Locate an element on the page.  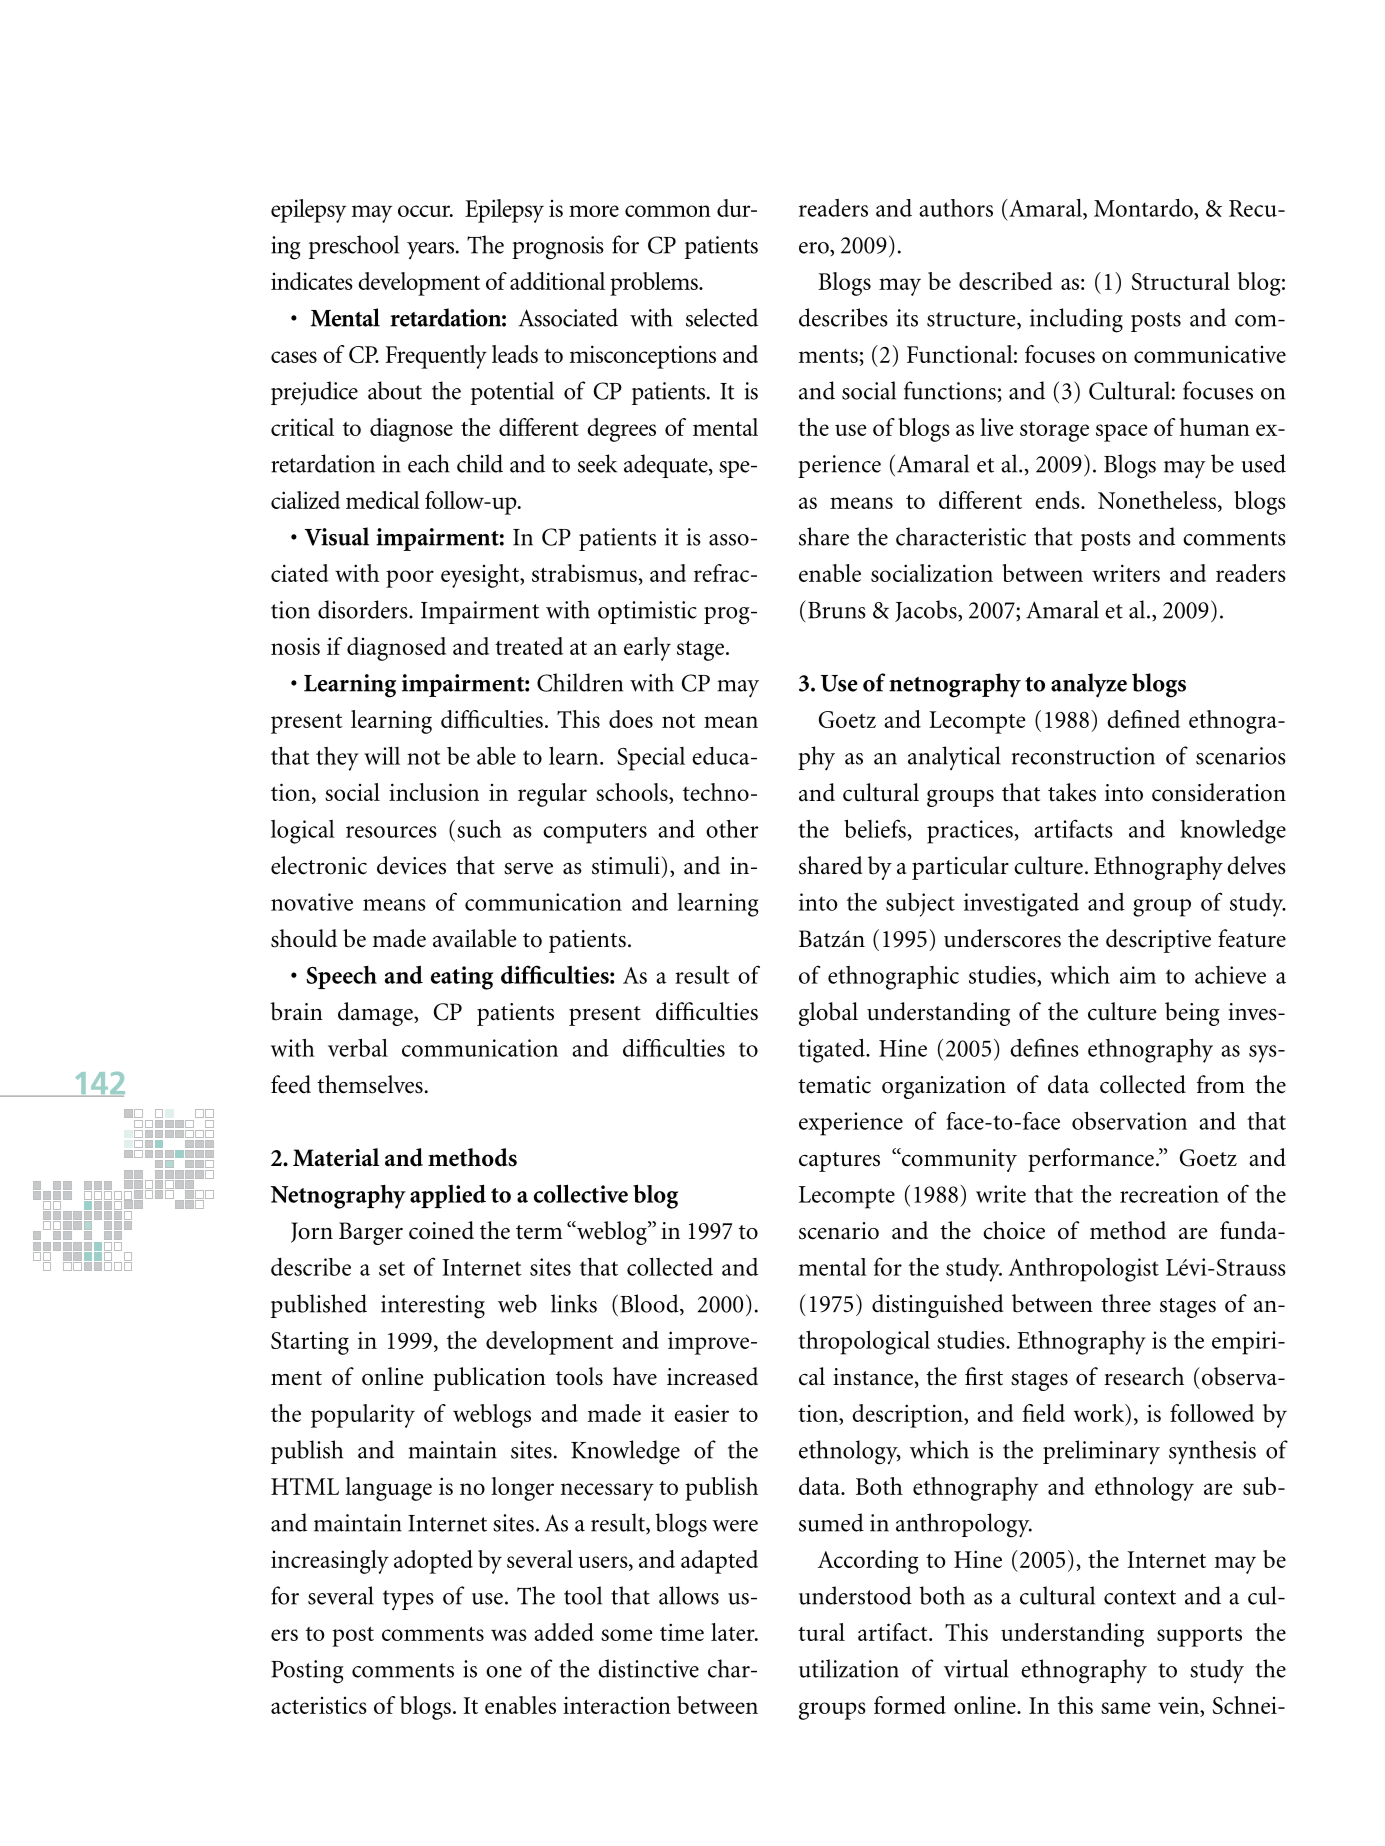
increased is located at coordinates (712, 1376).
